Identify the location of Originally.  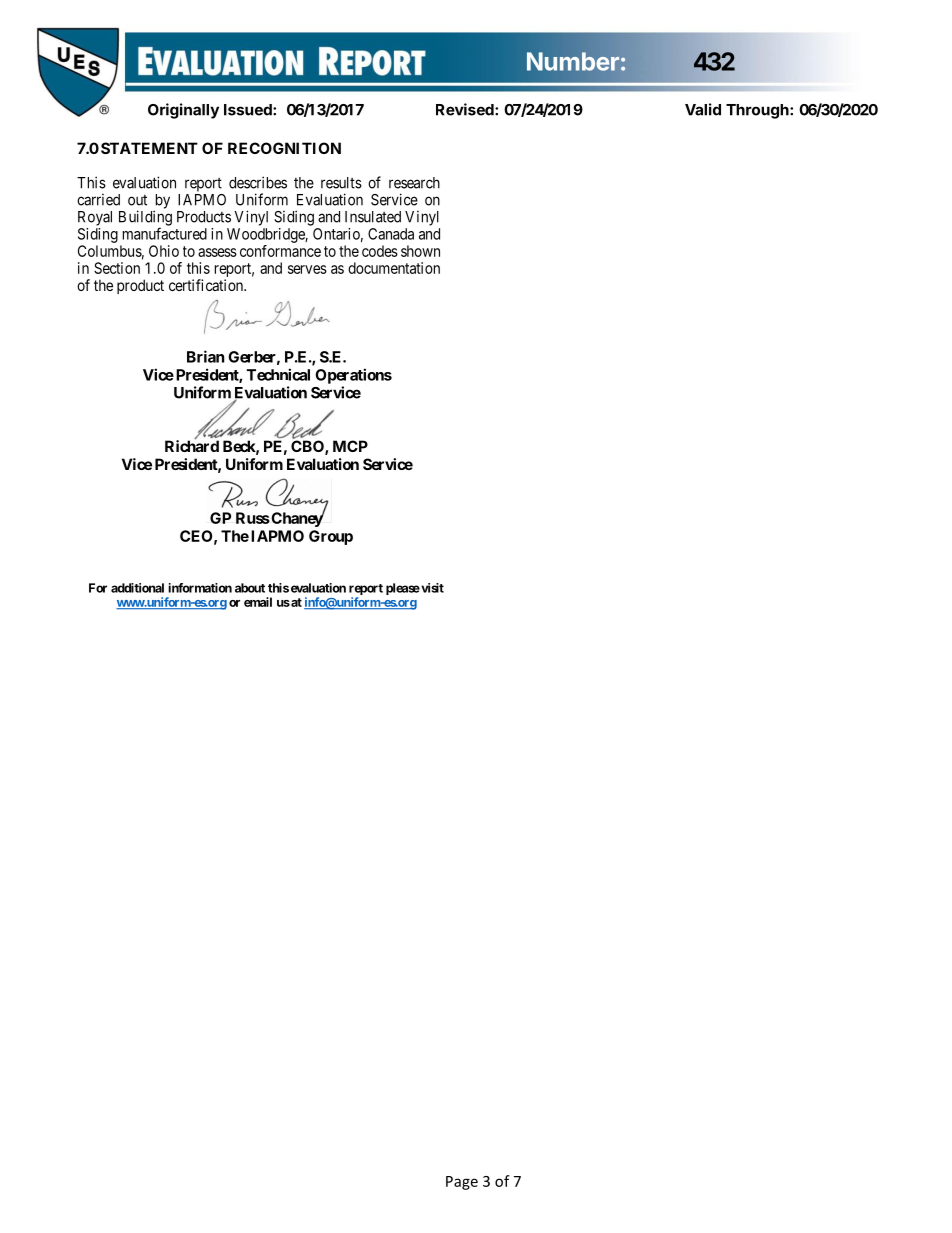
(183, 111).
